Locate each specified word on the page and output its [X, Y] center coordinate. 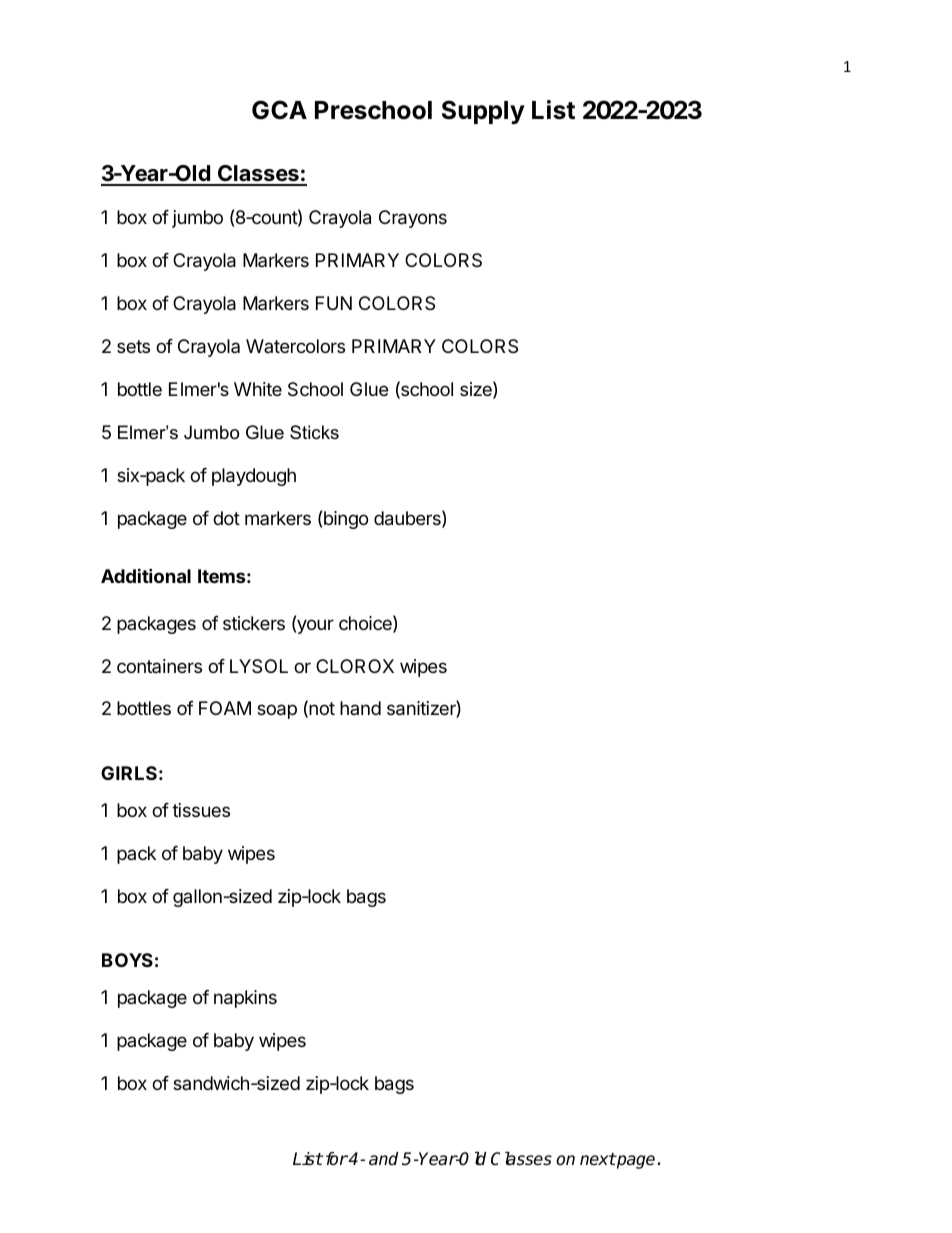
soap [277, 711]
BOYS [127, 960]
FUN [334, 303]
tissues [201, 810]
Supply [483, 112]
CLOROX [355, 666]
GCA [279, 110]
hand [360, 708]
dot [226, 518]
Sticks [314, 432]
